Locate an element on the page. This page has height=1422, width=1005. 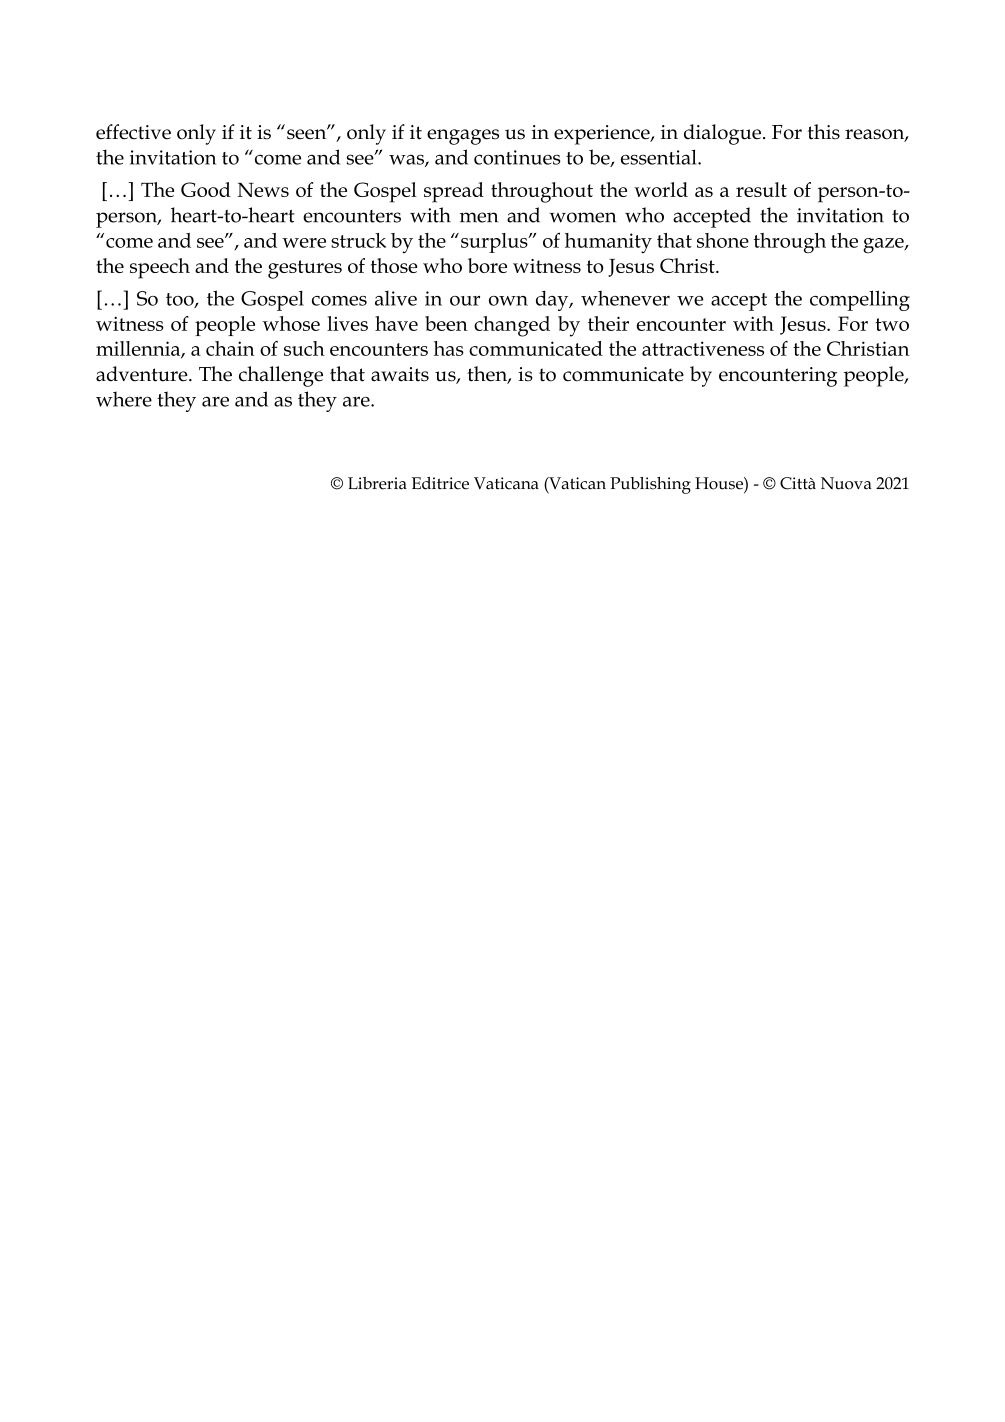
Publishing is located at coordinates (650, 485).
